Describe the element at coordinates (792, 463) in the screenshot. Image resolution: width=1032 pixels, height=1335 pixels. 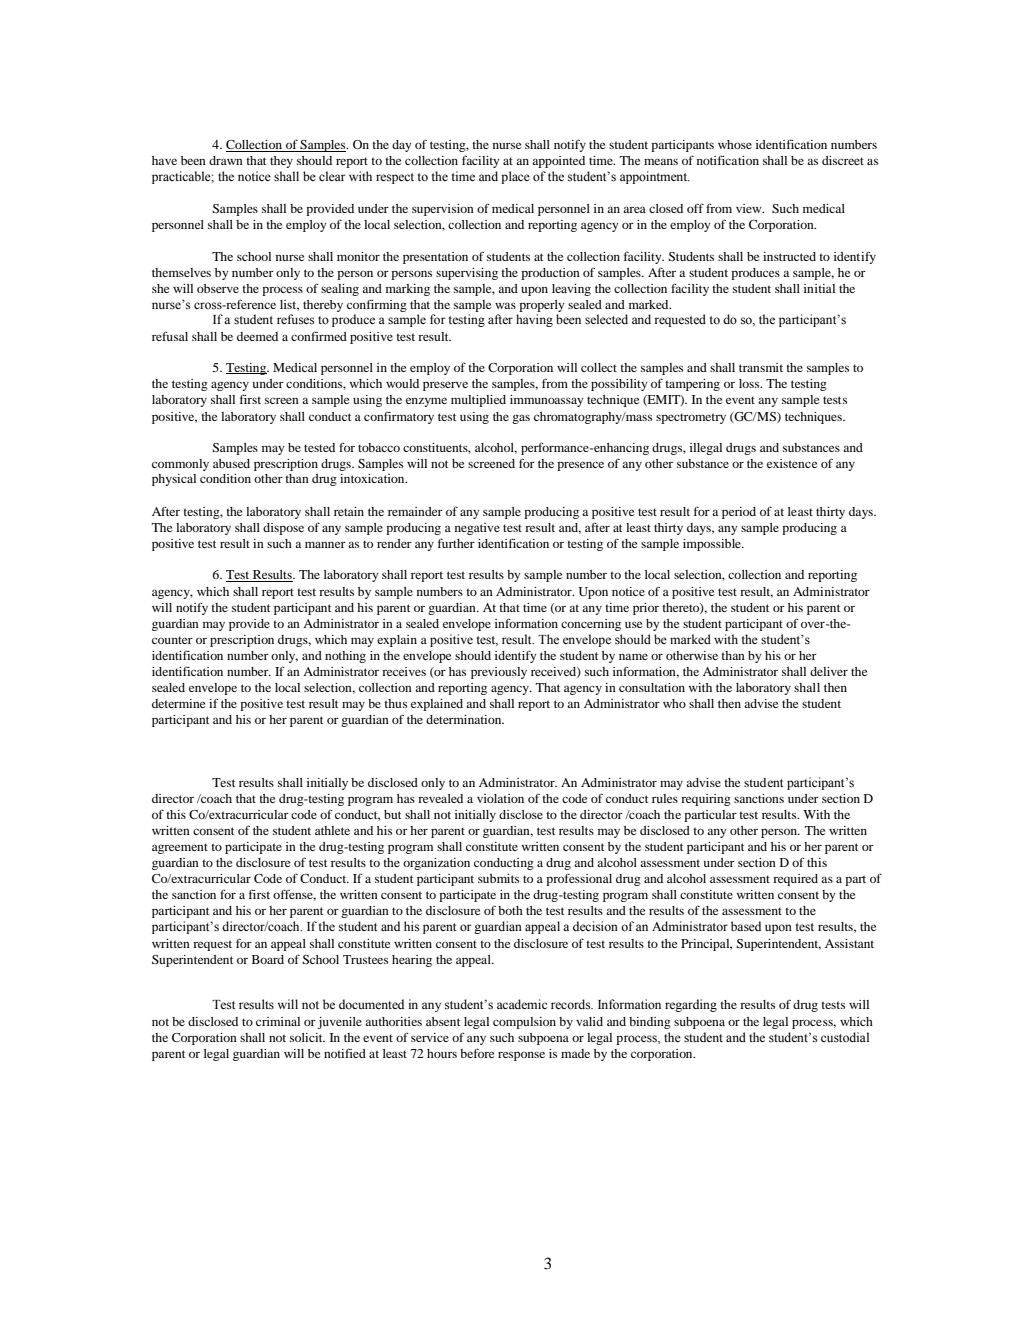
I see `existence` at that location.
